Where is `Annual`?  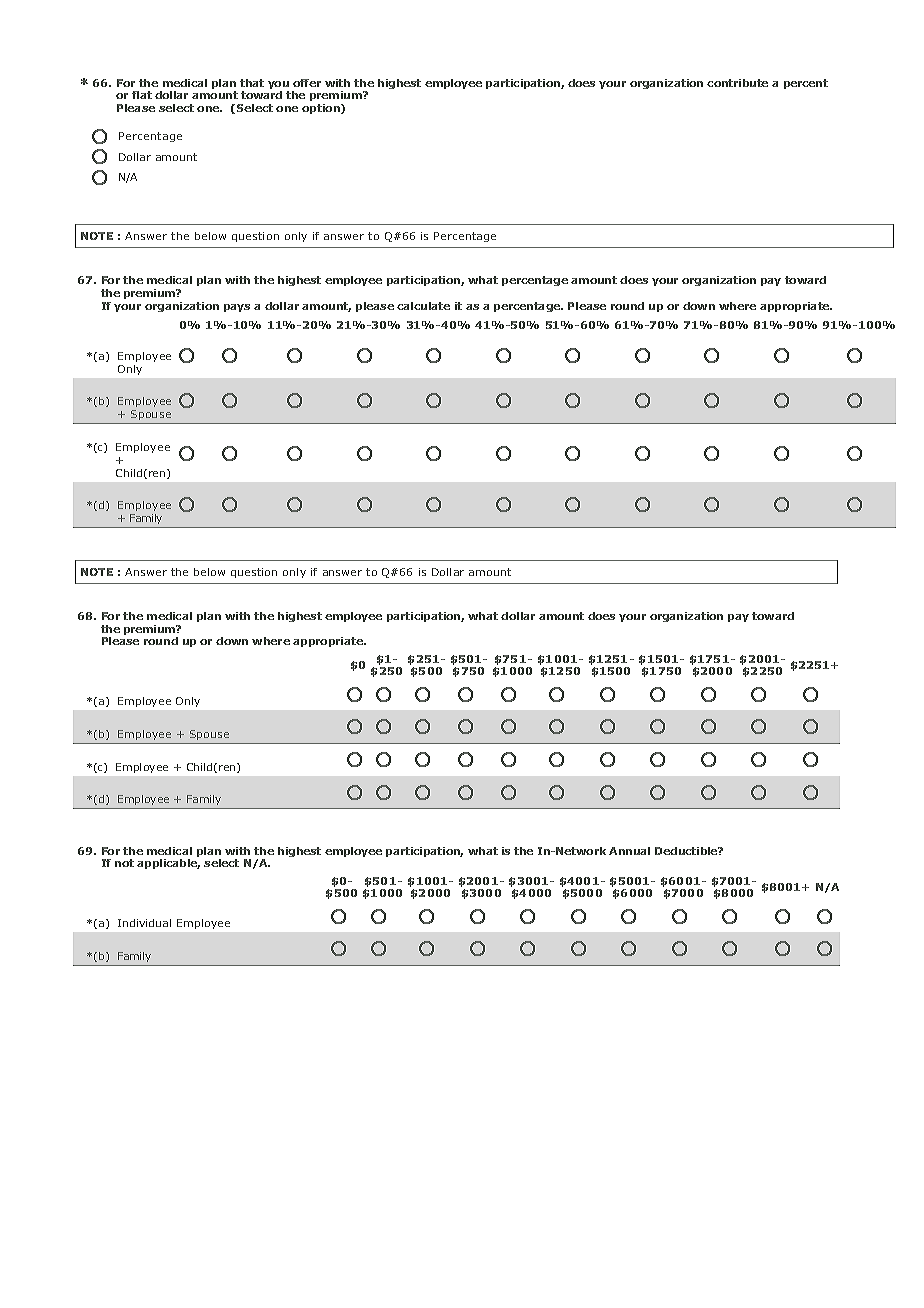 Annual is located at coordinates (629, 851).
